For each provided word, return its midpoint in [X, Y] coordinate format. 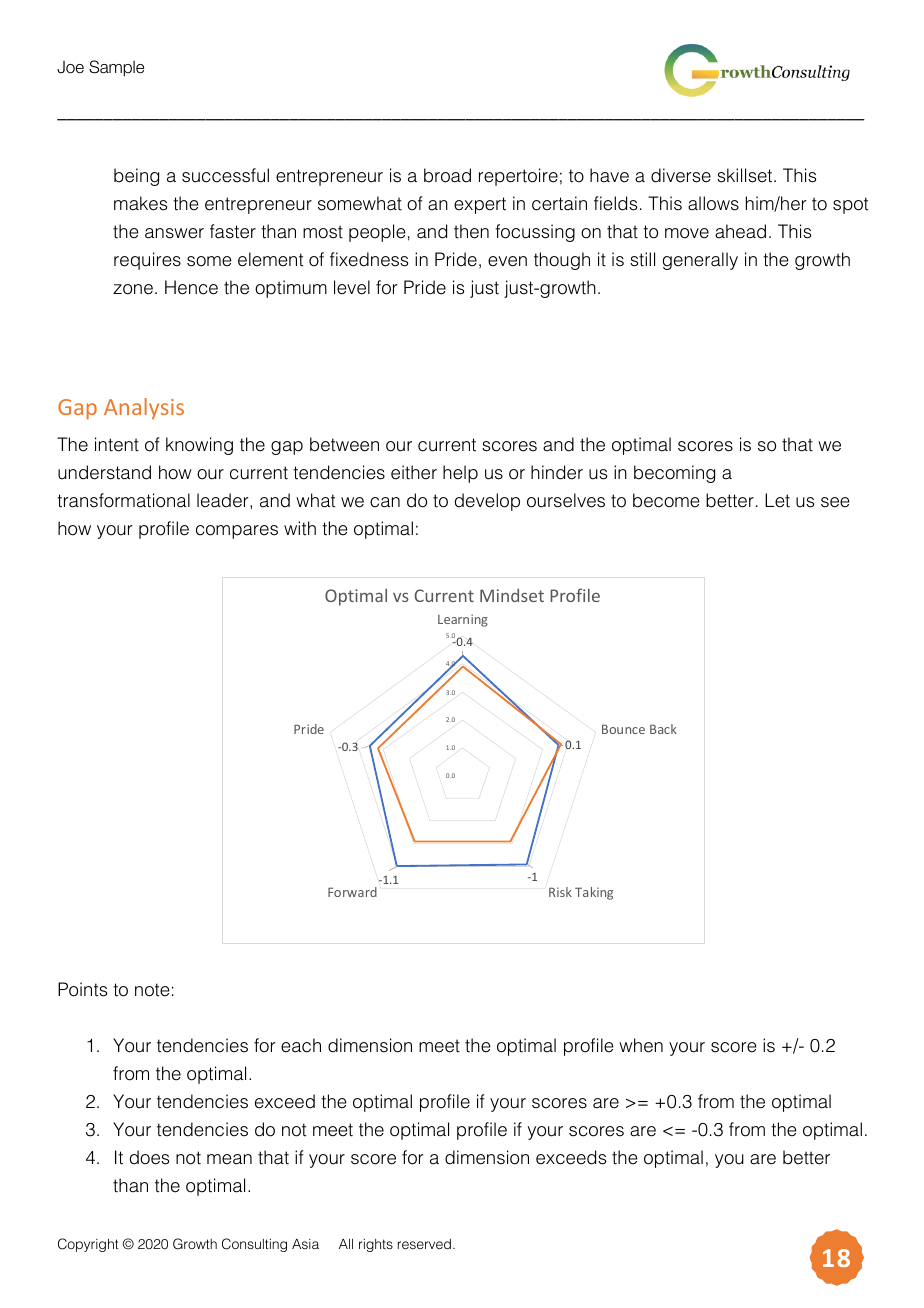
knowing [199, 446]
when [641, 1045]
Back [663, 729]
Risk [560, 892]
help [460, 474]
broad [447, 175]
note [152, 990]
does [149, 1157]
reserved [424, 1244]
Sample [116, 68]
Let [777, 500]
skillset [746, 175]
